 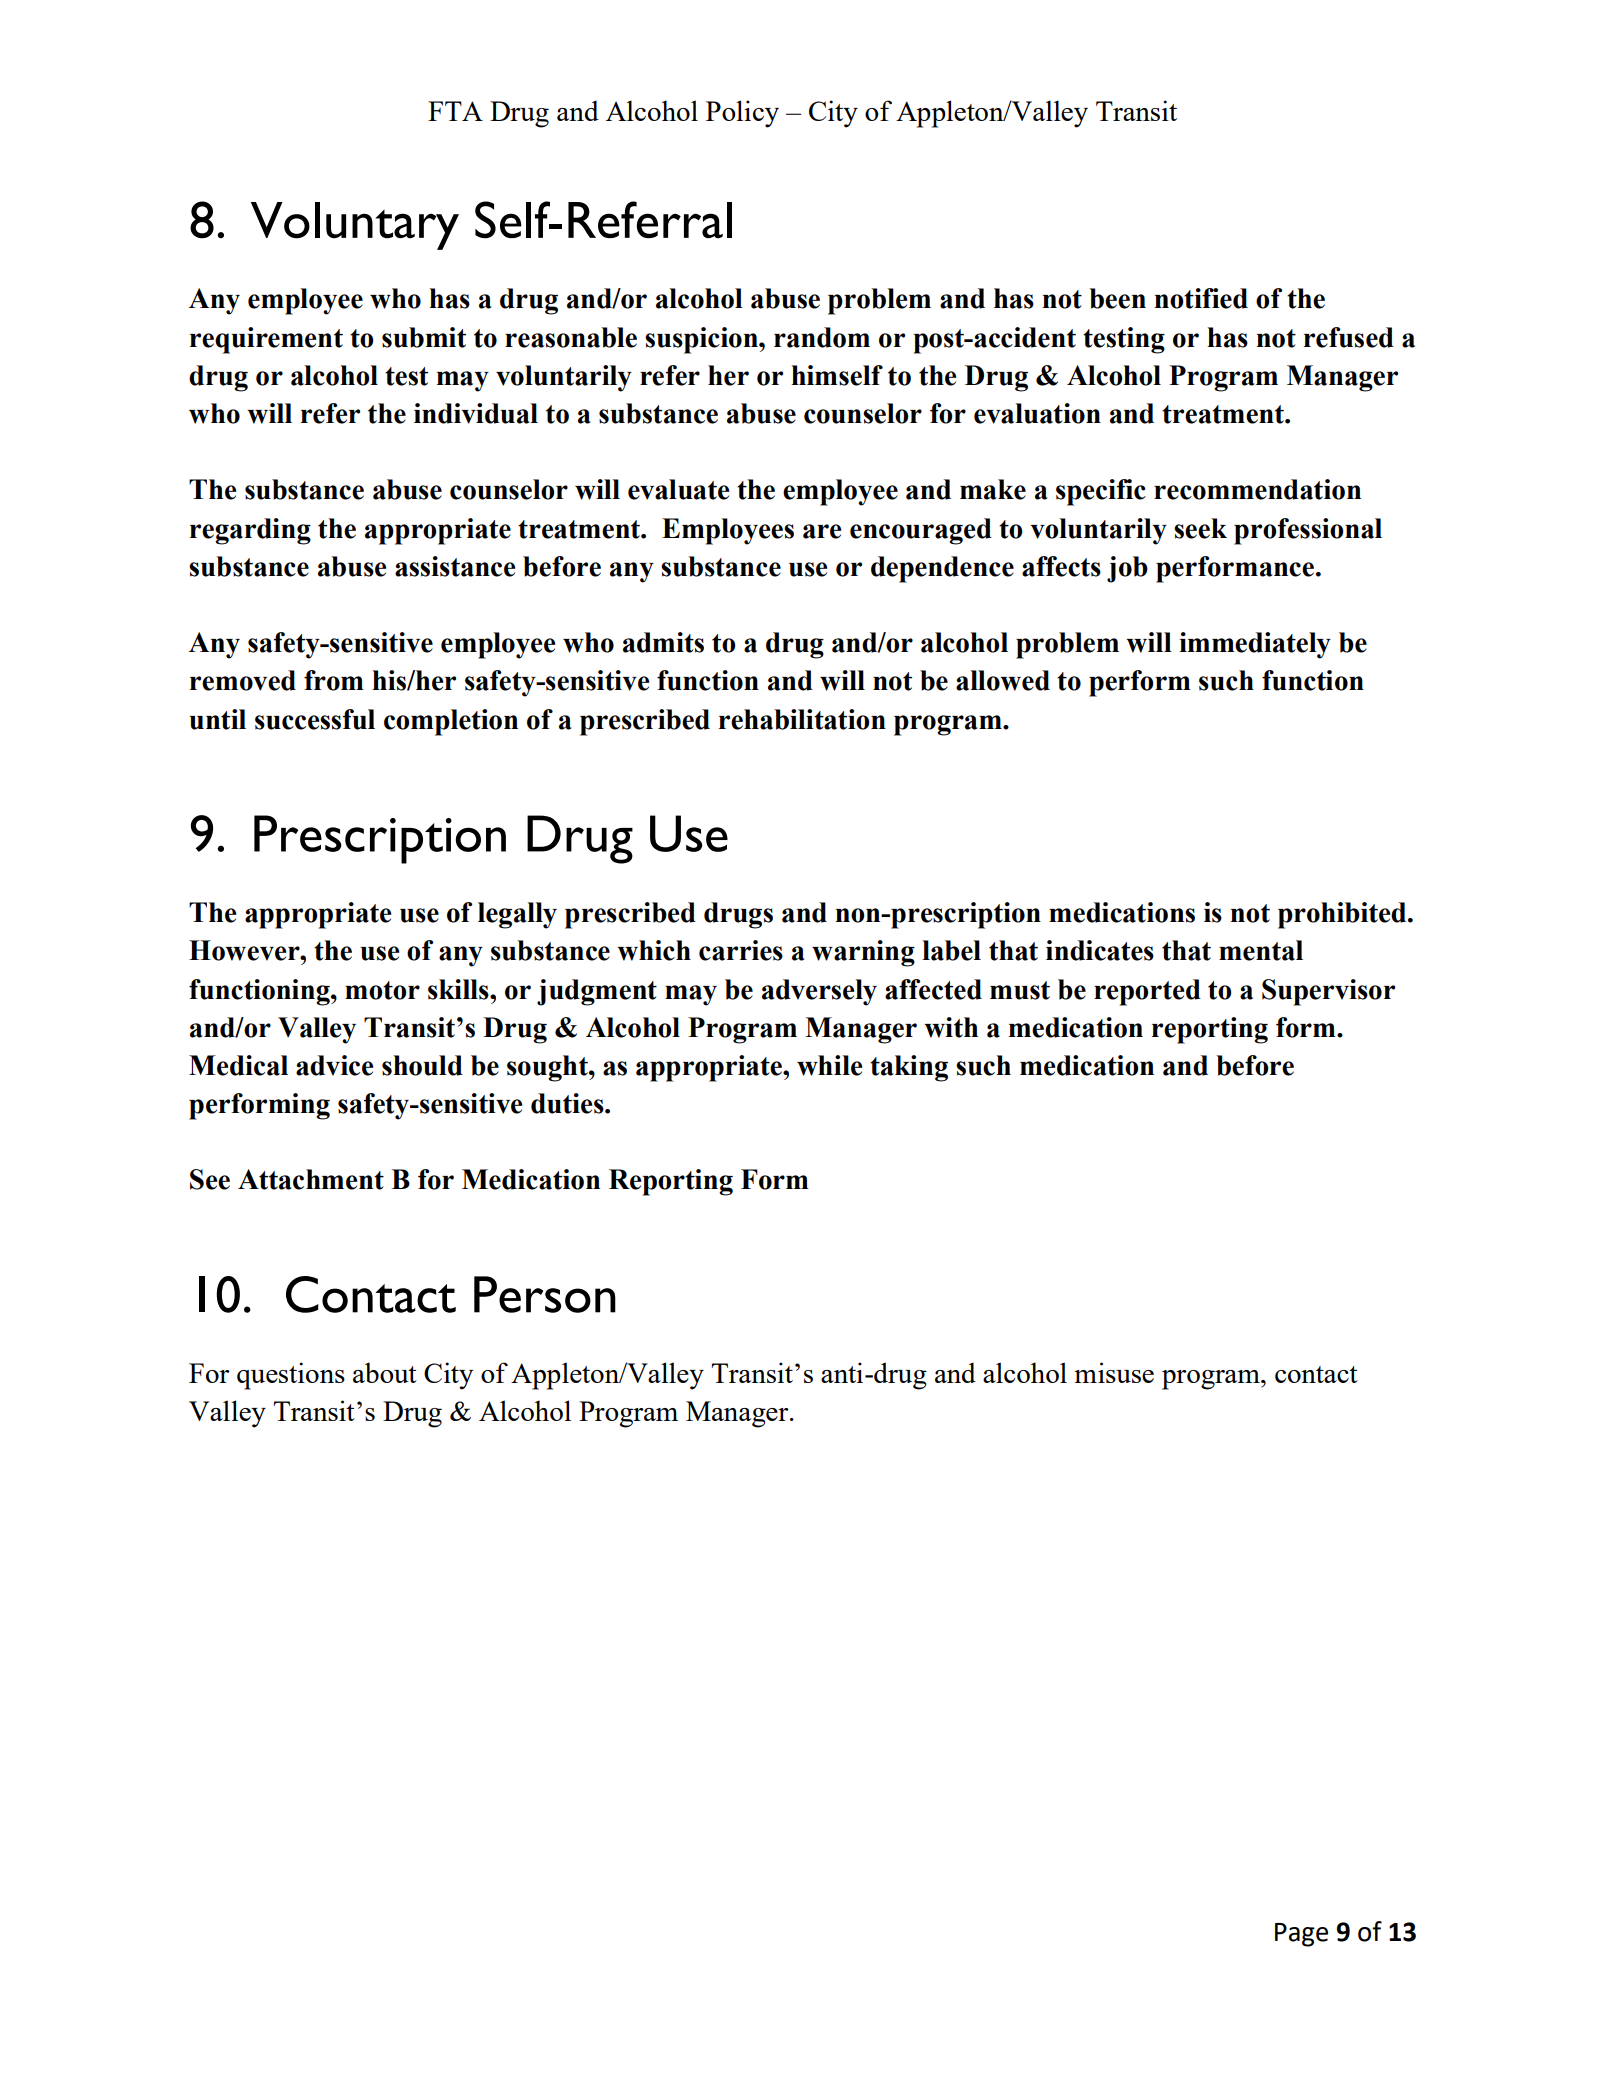 I want to click on Person, so click(x=545, y=1294).
